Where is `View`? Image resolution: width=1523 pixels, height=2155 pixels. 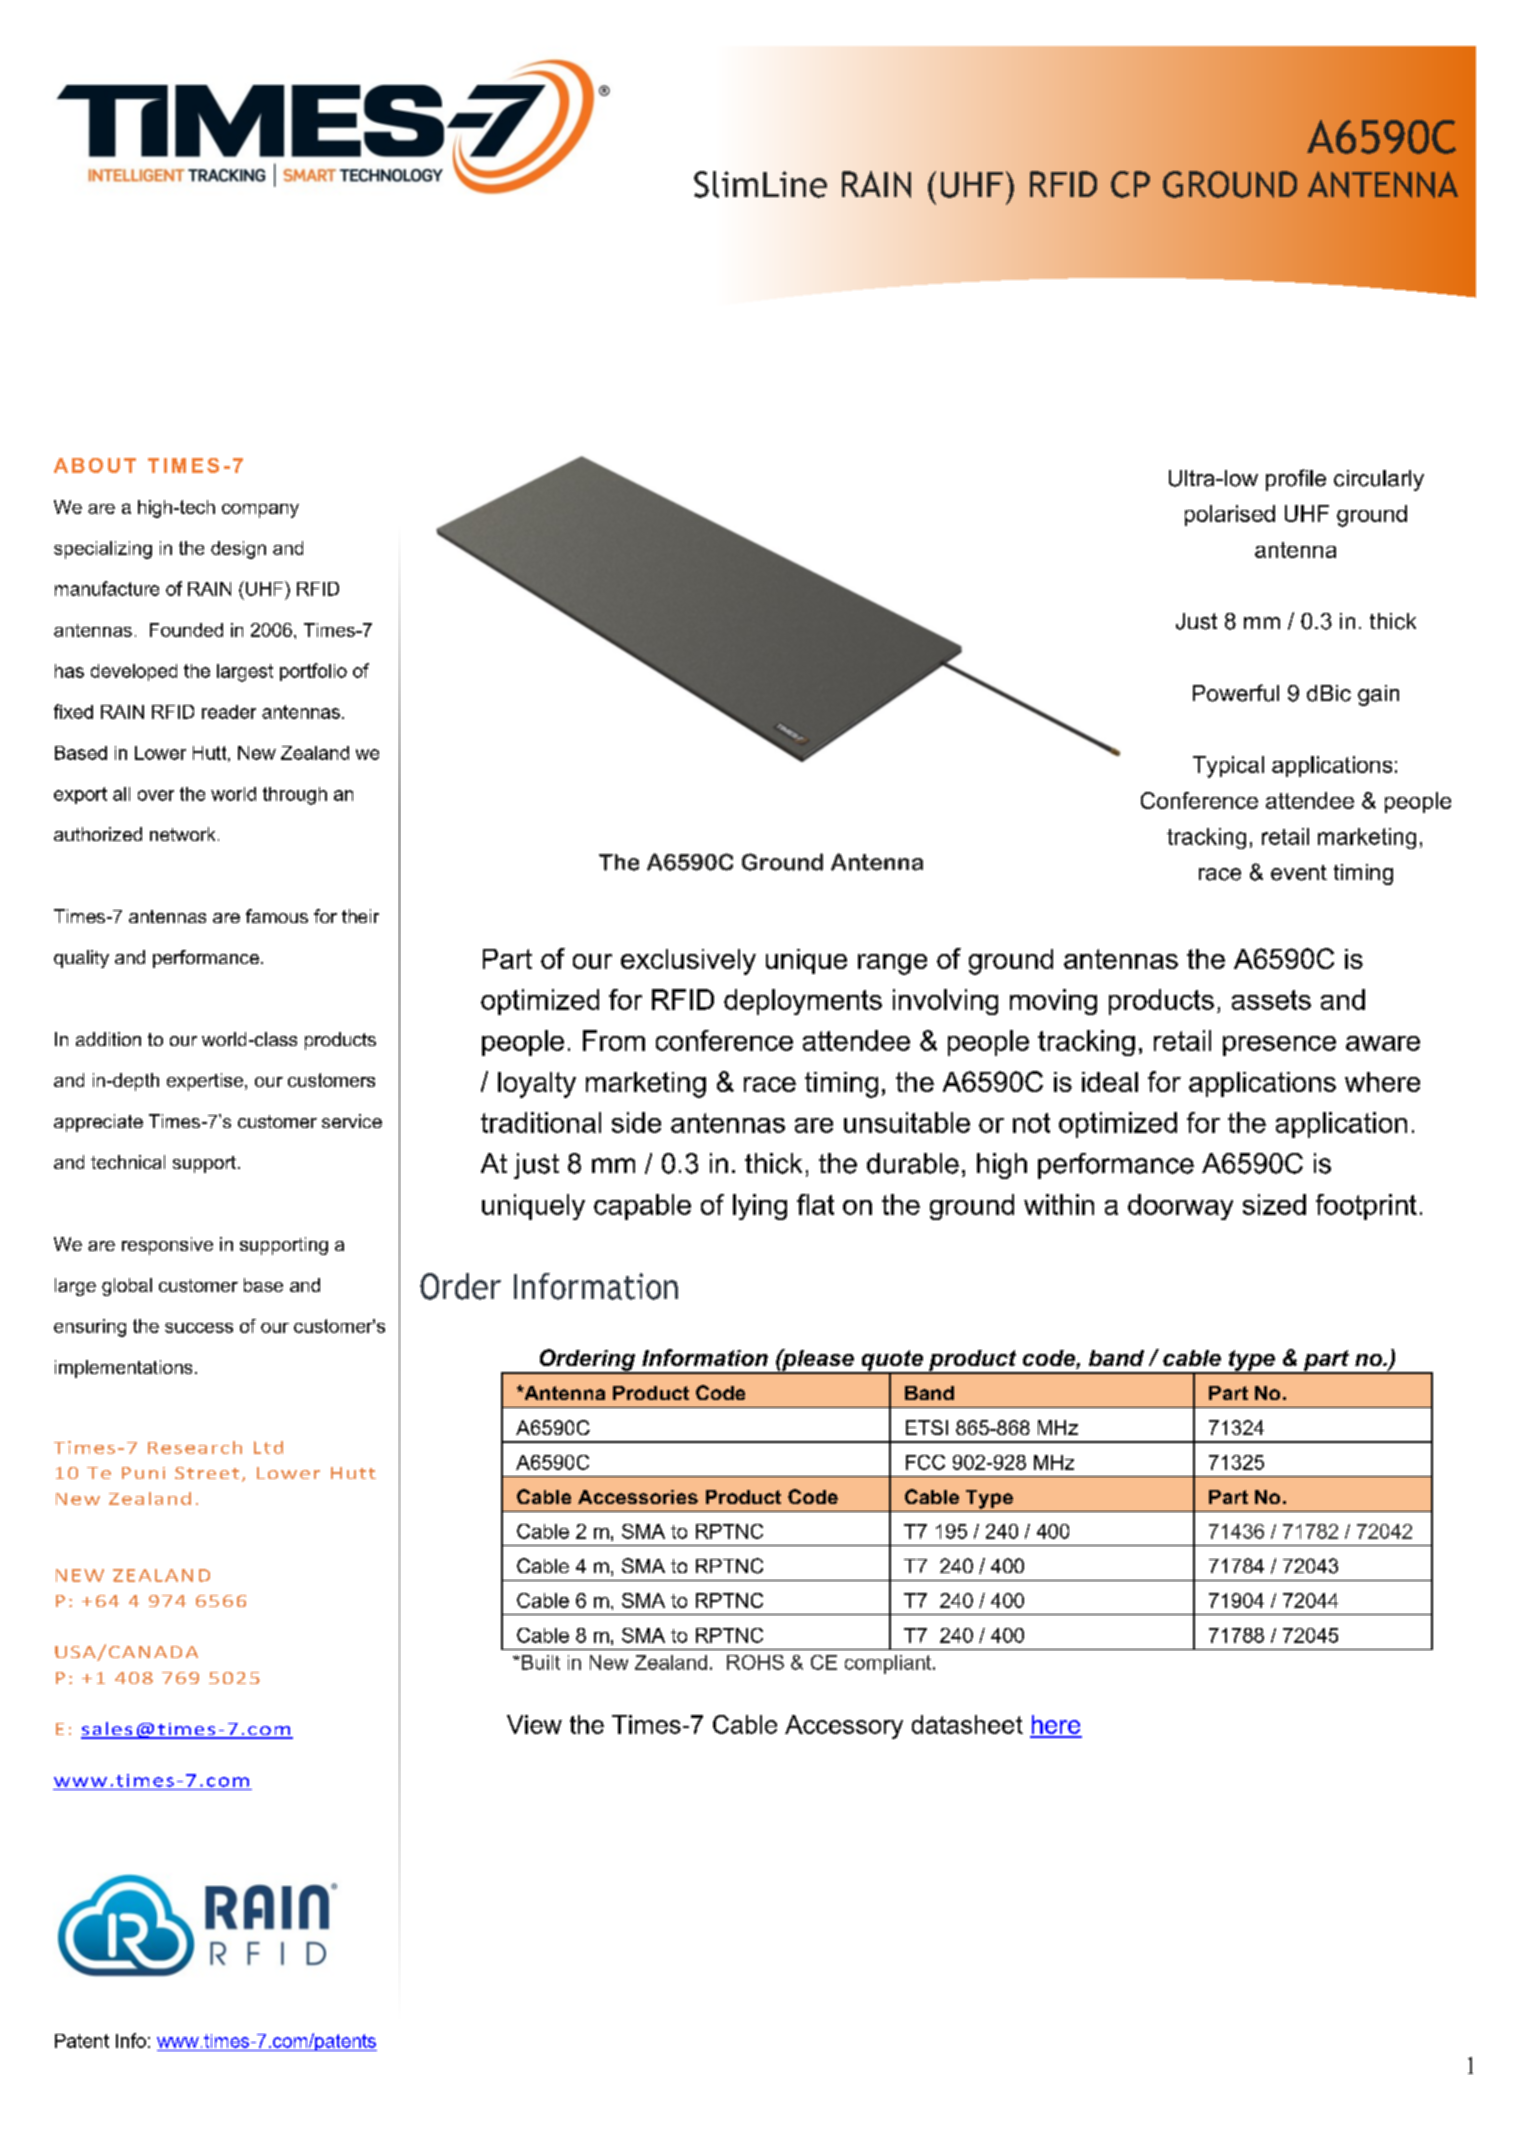 View is located at coordinates (534, 1724).
